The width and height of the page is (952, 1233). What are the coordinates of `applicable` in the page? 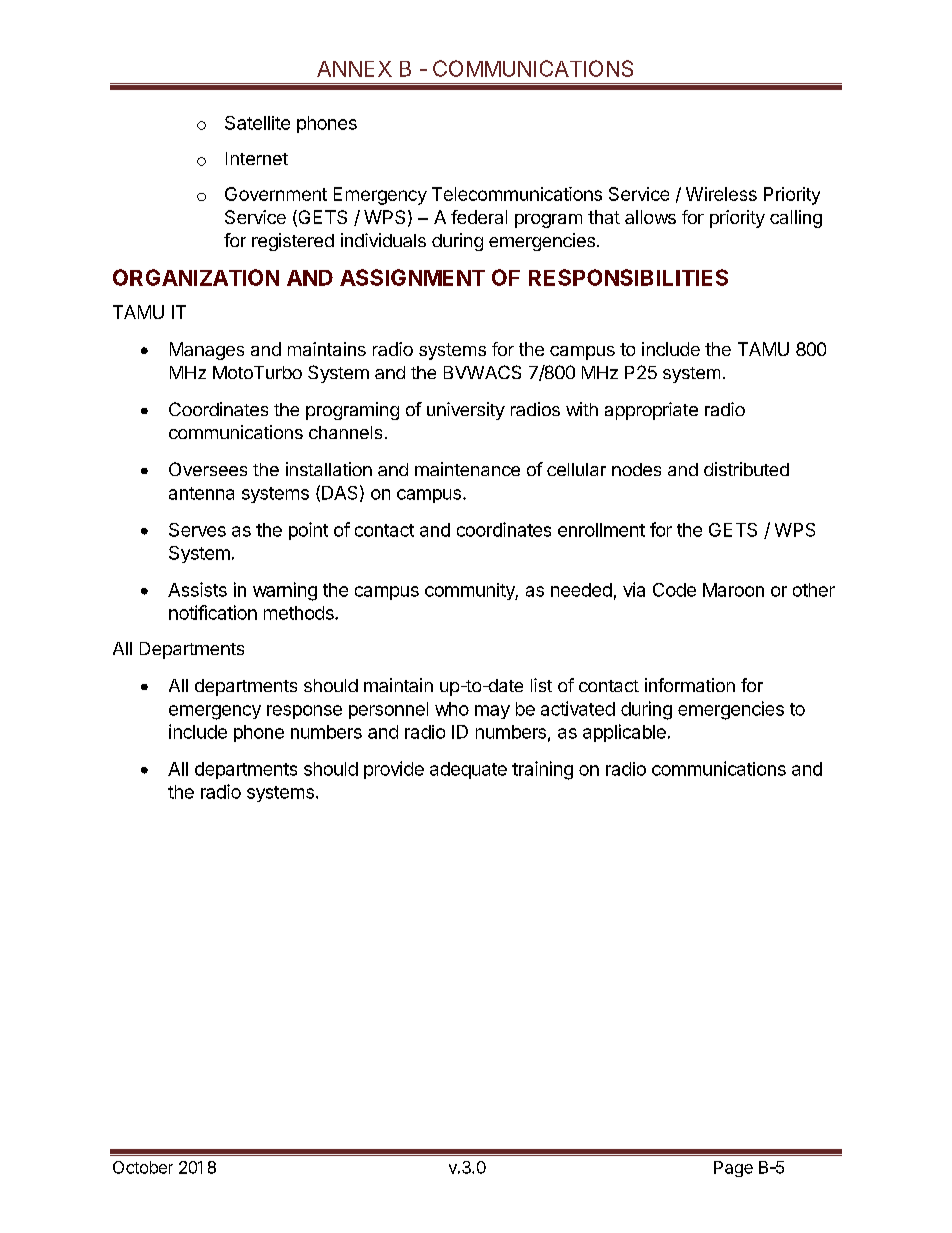 It's located at (624, 733).
